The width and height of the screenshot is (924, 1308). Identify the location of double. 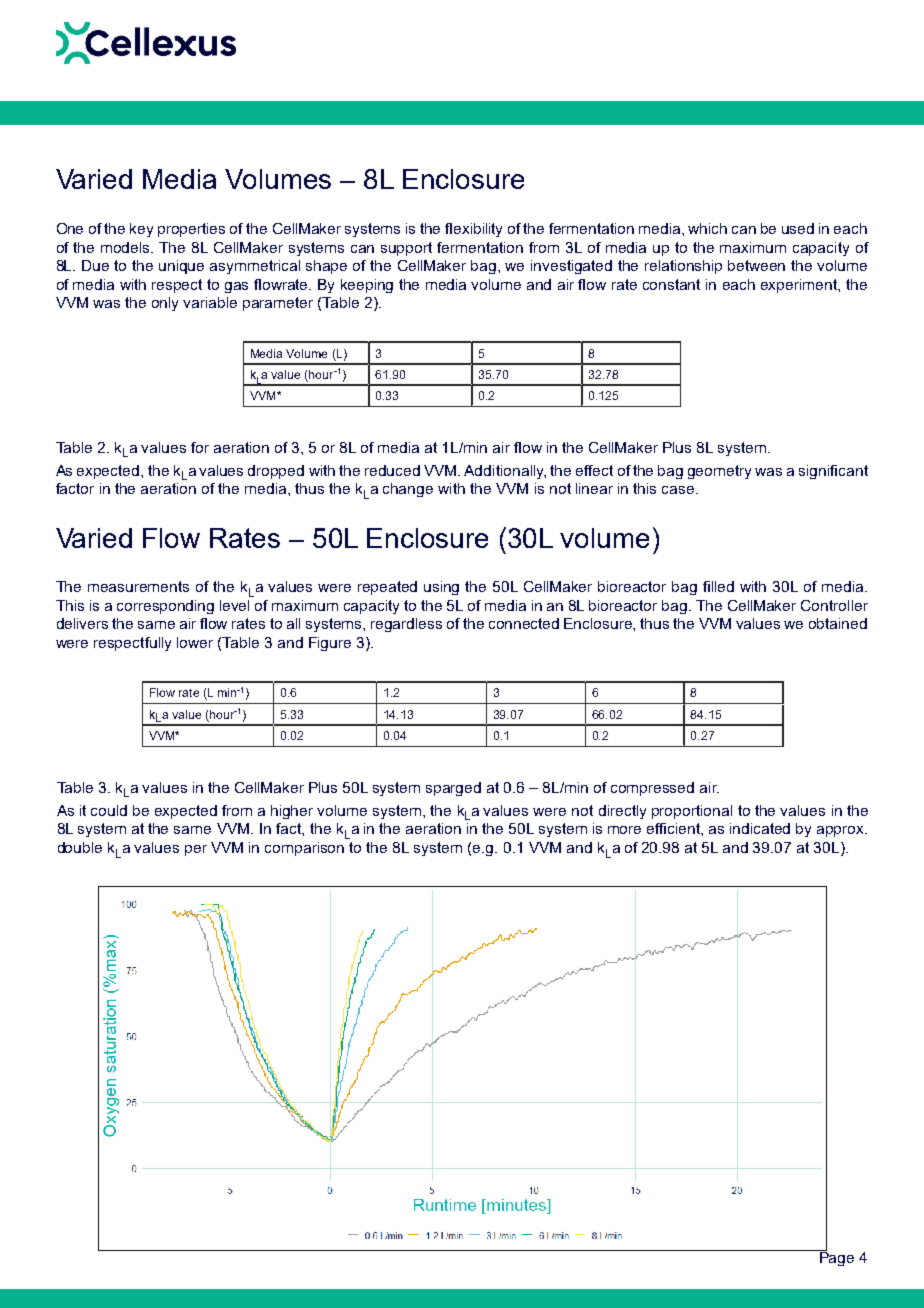
(80, 847).
